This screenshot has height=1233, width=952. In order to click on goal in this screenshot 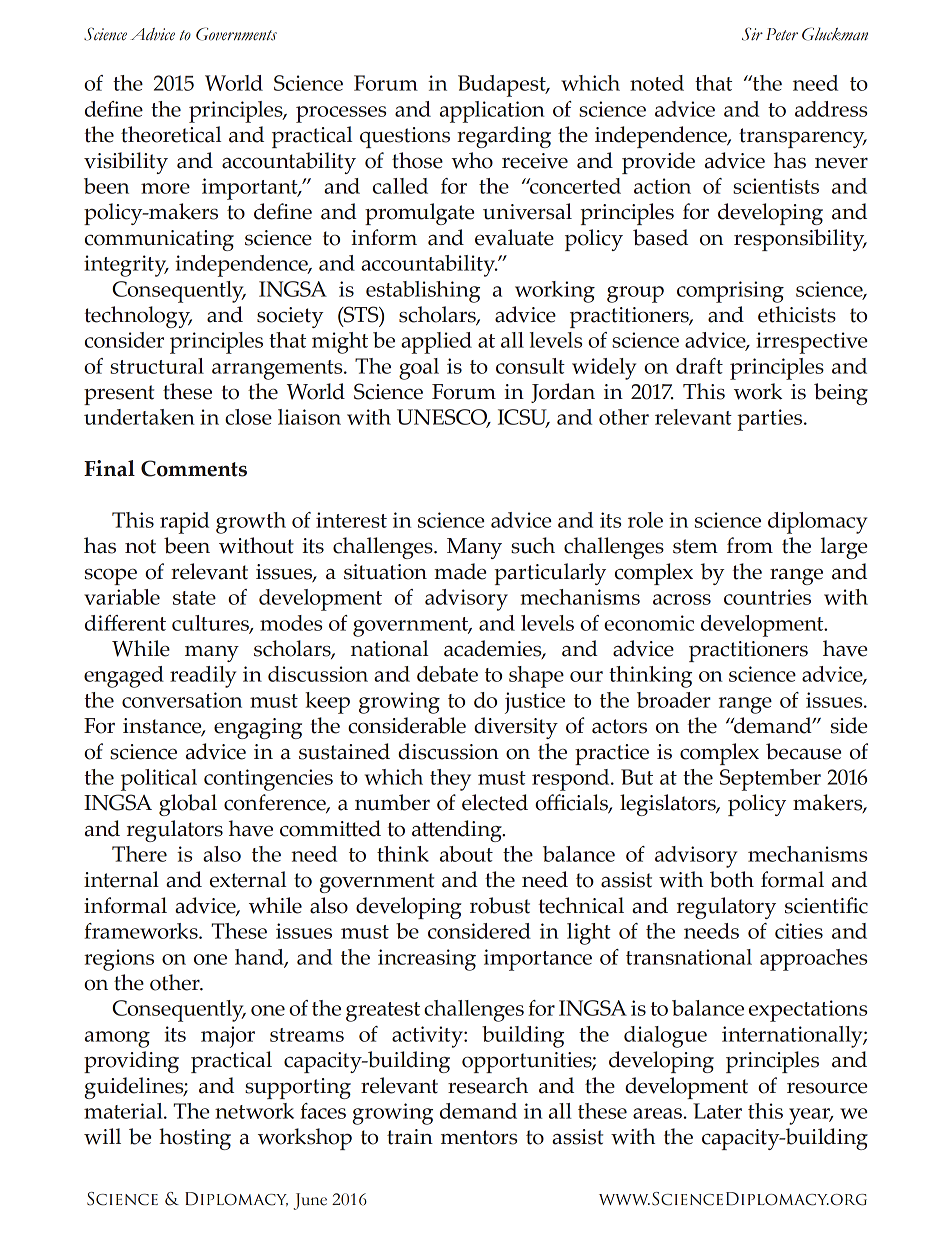, I will do `click(419, 369)`.
